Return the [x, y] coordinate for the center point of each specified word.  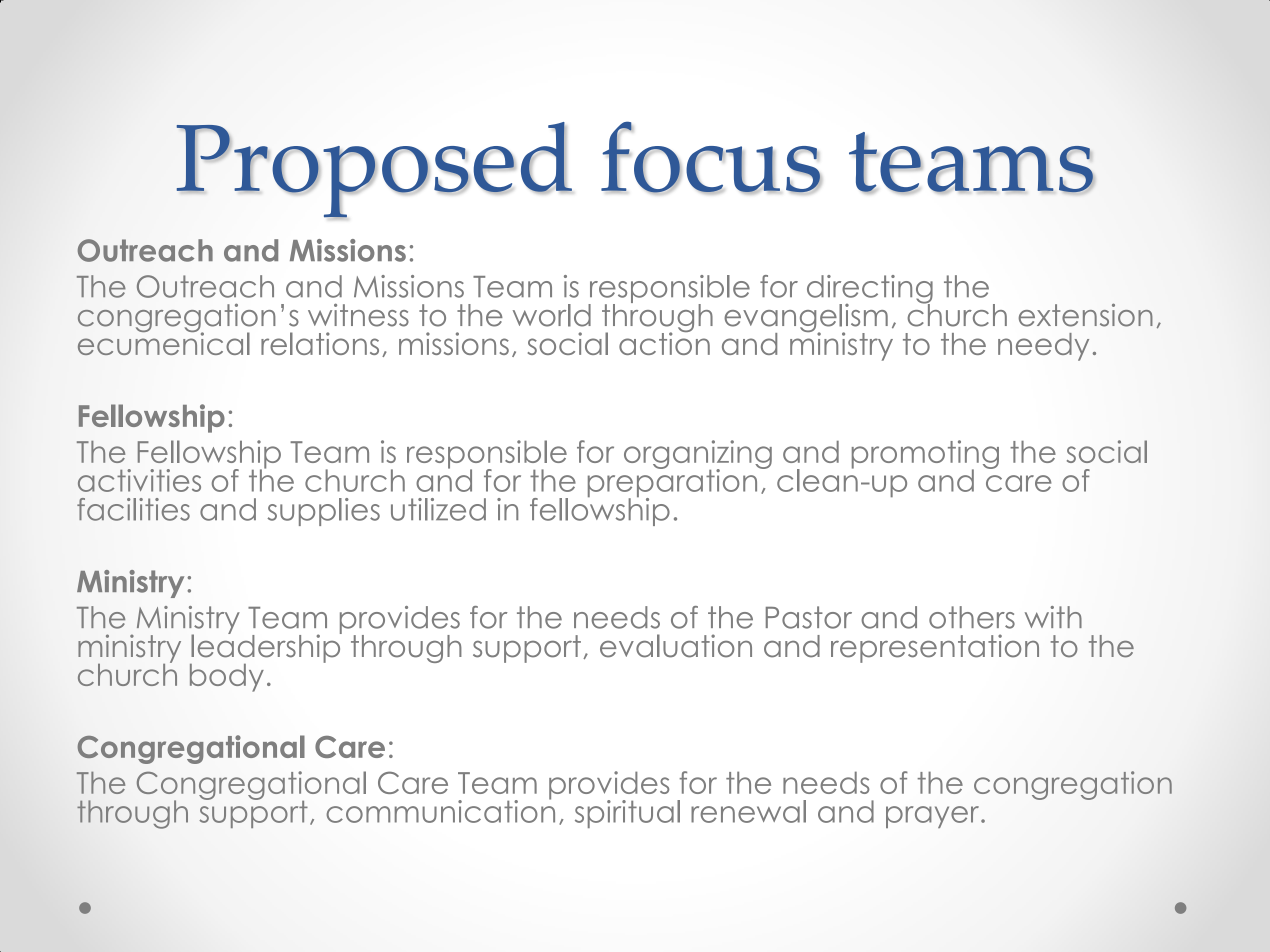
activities [139, 480]
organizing [698, 455]
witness [358, 315]
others [972, 617]
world [552, 315]
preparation [674, 483]
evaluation [676, 646]
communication [440, 810]
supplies [323, 512]
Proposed [374, 170]
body [227, 677]
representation [935, 648]
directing [870, 290]
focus [711, 157]
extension [1086, 315]
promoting [925, 455]
